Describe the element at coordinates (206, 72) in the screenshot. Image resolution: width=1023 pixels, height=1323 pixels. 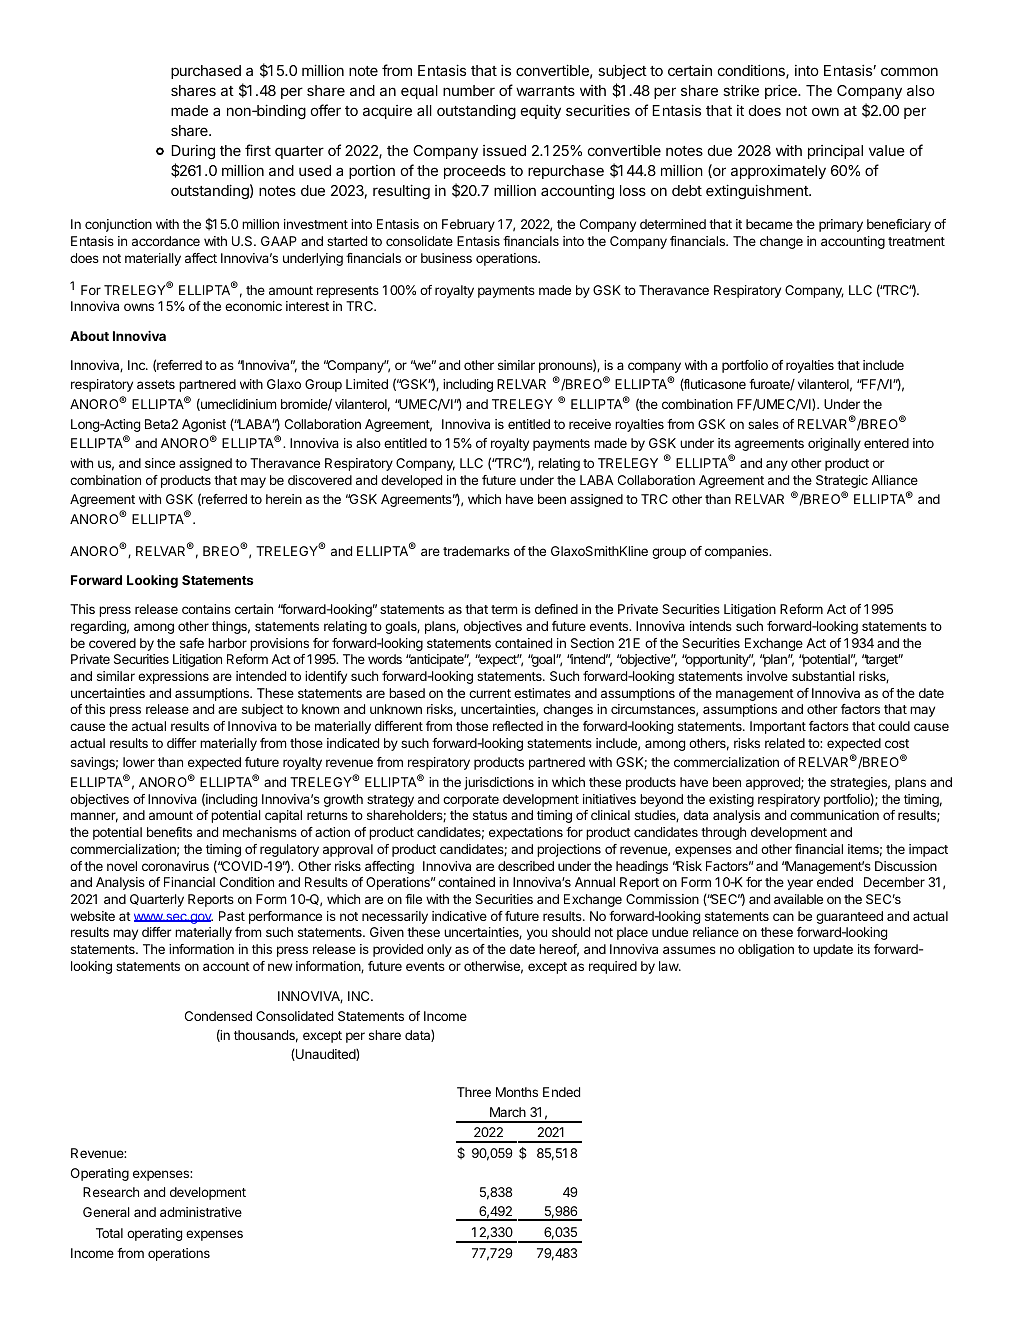
I see `purchased` at that location.
